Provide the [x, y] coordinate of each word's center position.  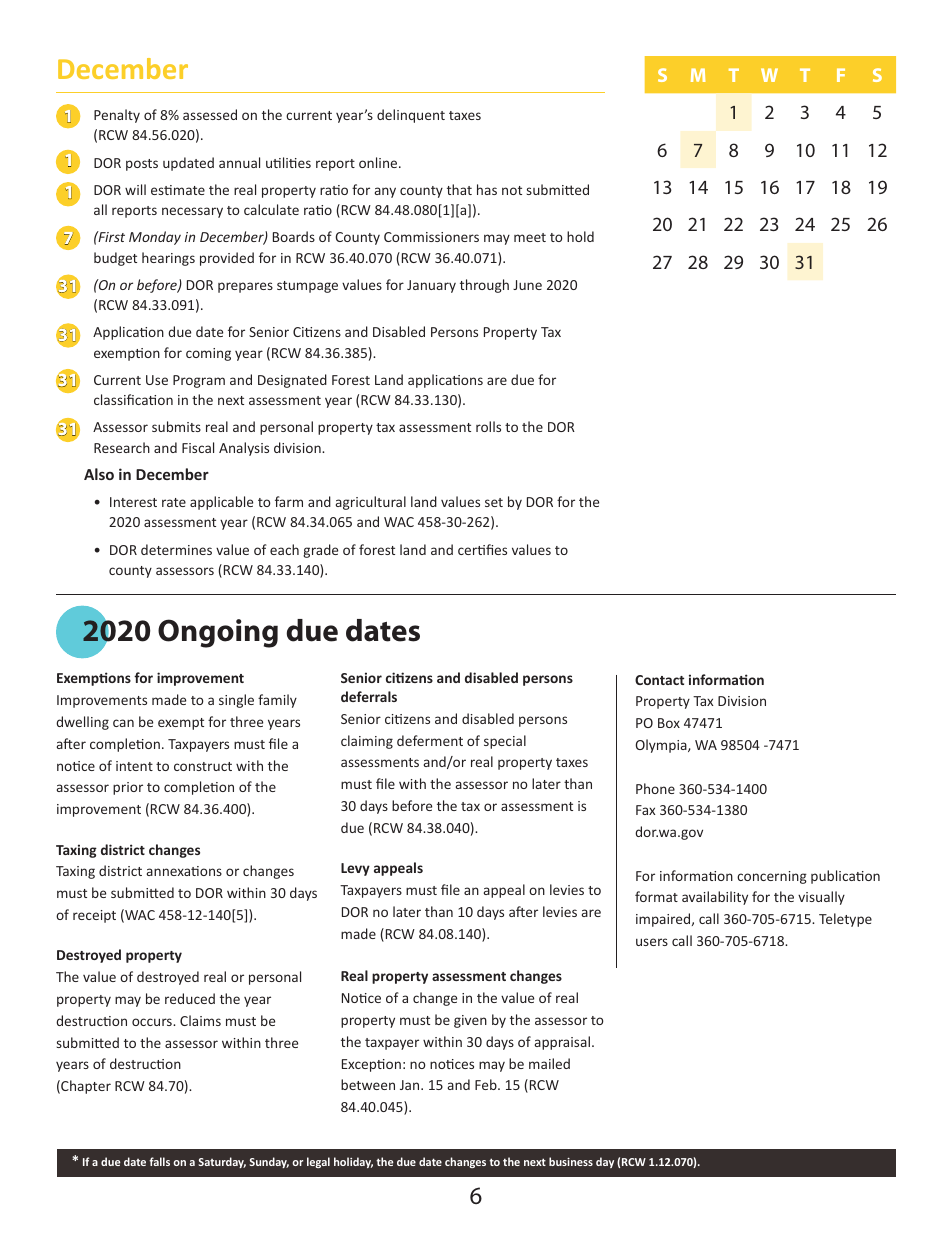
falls [159, 1161]
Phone [655, 788]
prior [128, 788]
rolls [488, 426]
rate [174, 502]
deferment [430, 740]
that [459, 189]
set [494, 502]
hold [580, 236]
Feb [487, 1084]
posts [142, 165]
